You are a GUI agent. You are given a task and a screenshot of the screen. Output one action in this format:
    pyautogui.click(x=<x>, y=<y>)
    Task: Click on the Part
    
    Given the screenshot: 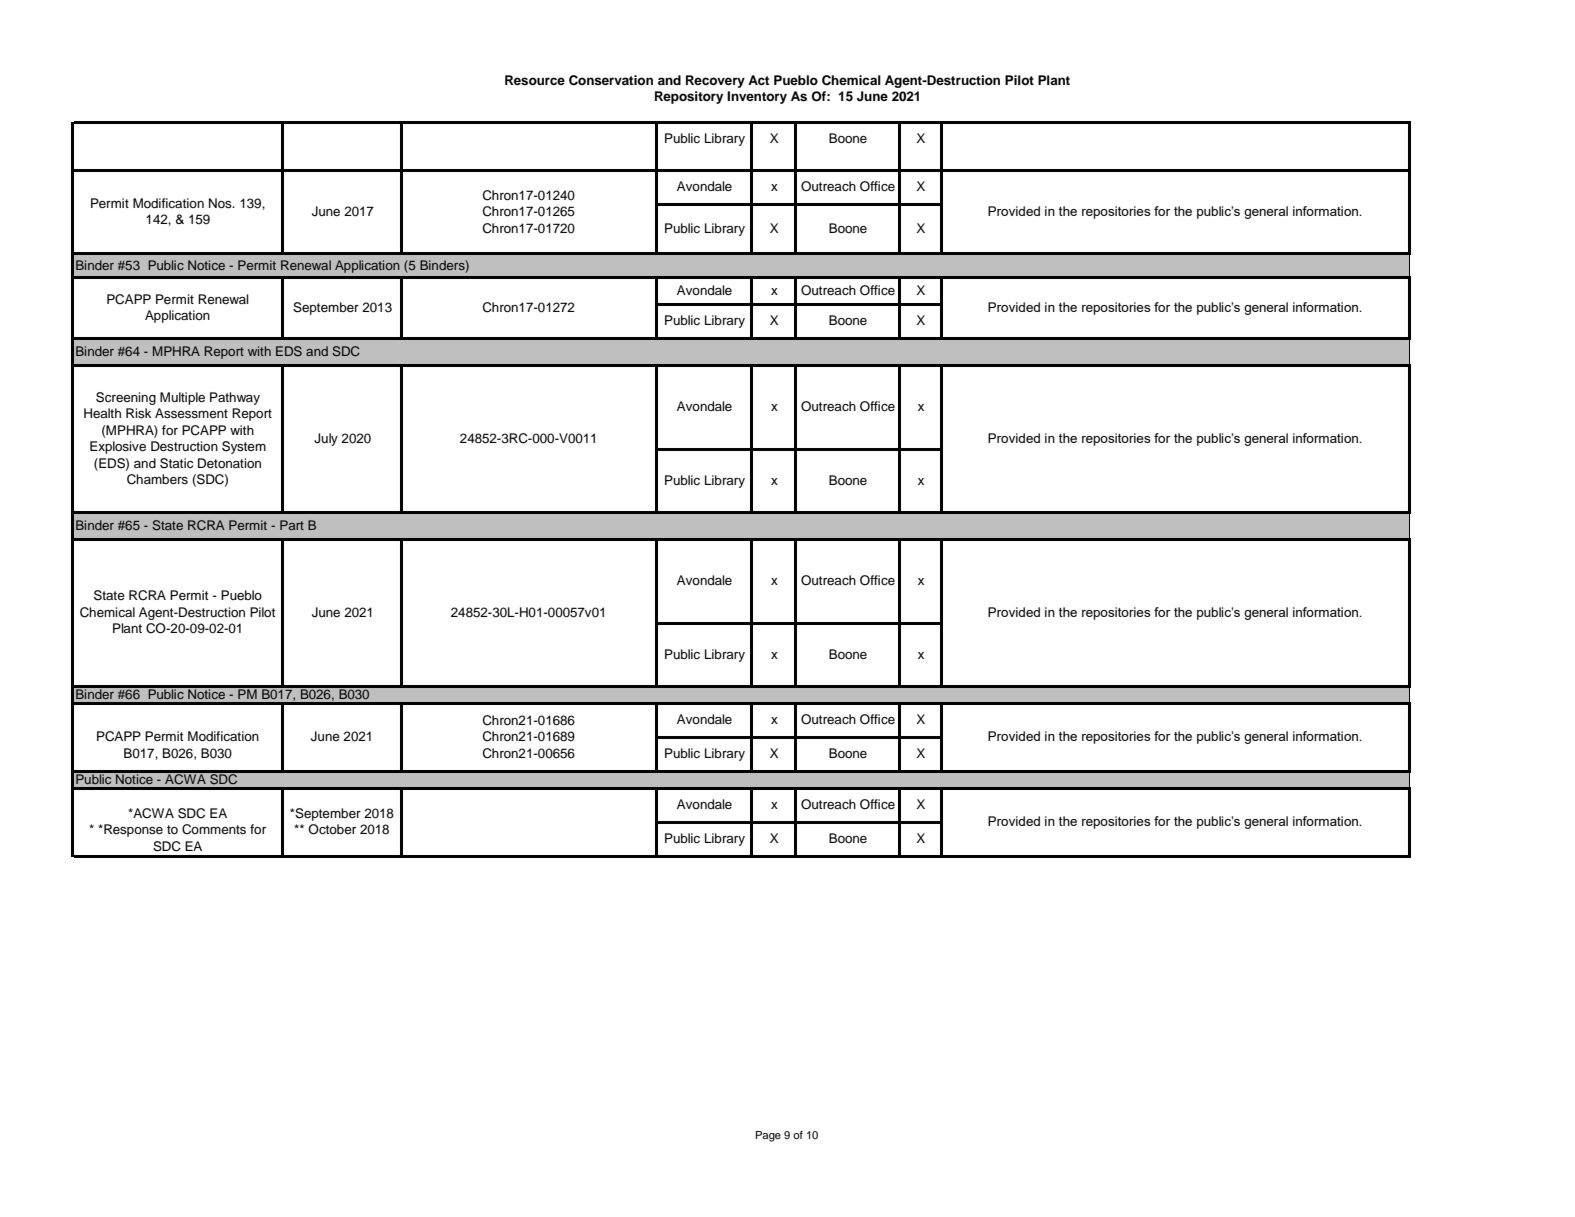 What is the action you would take?
    pyautogui.click(x=292, y=525)
